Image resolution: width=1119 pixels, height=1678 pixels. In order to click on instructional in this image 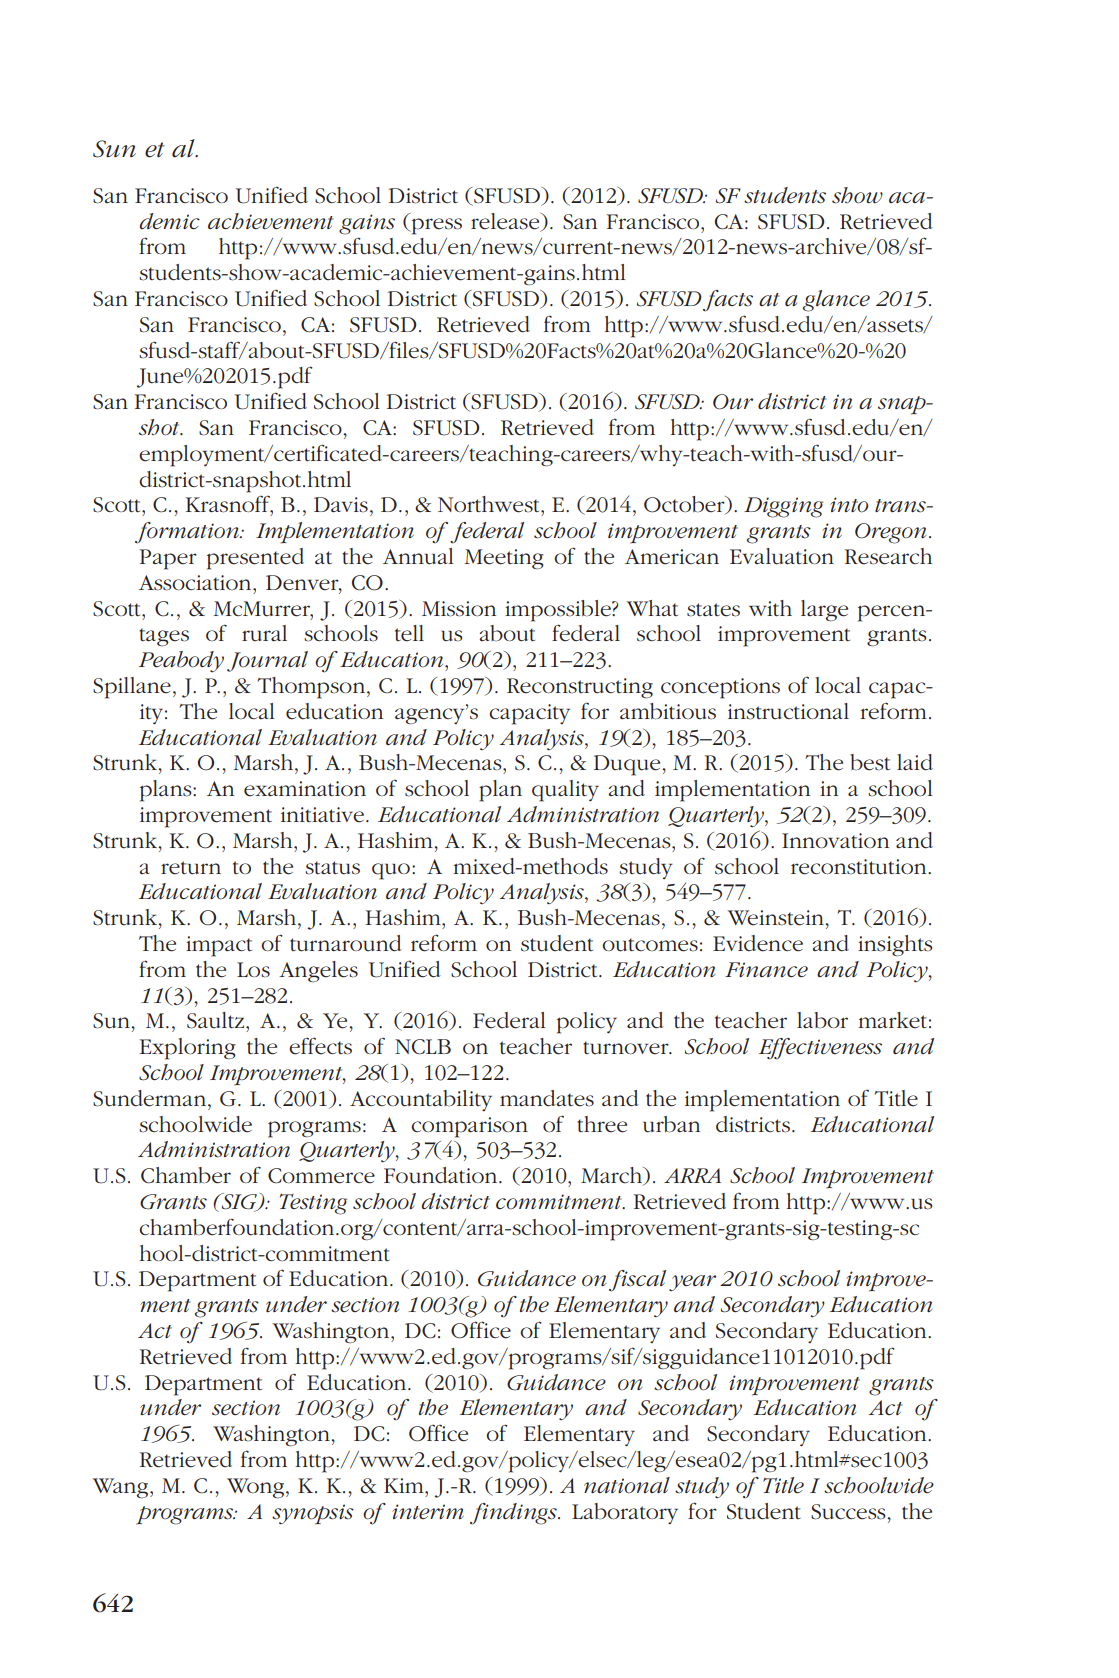, I will do `click(788, 711)`.
